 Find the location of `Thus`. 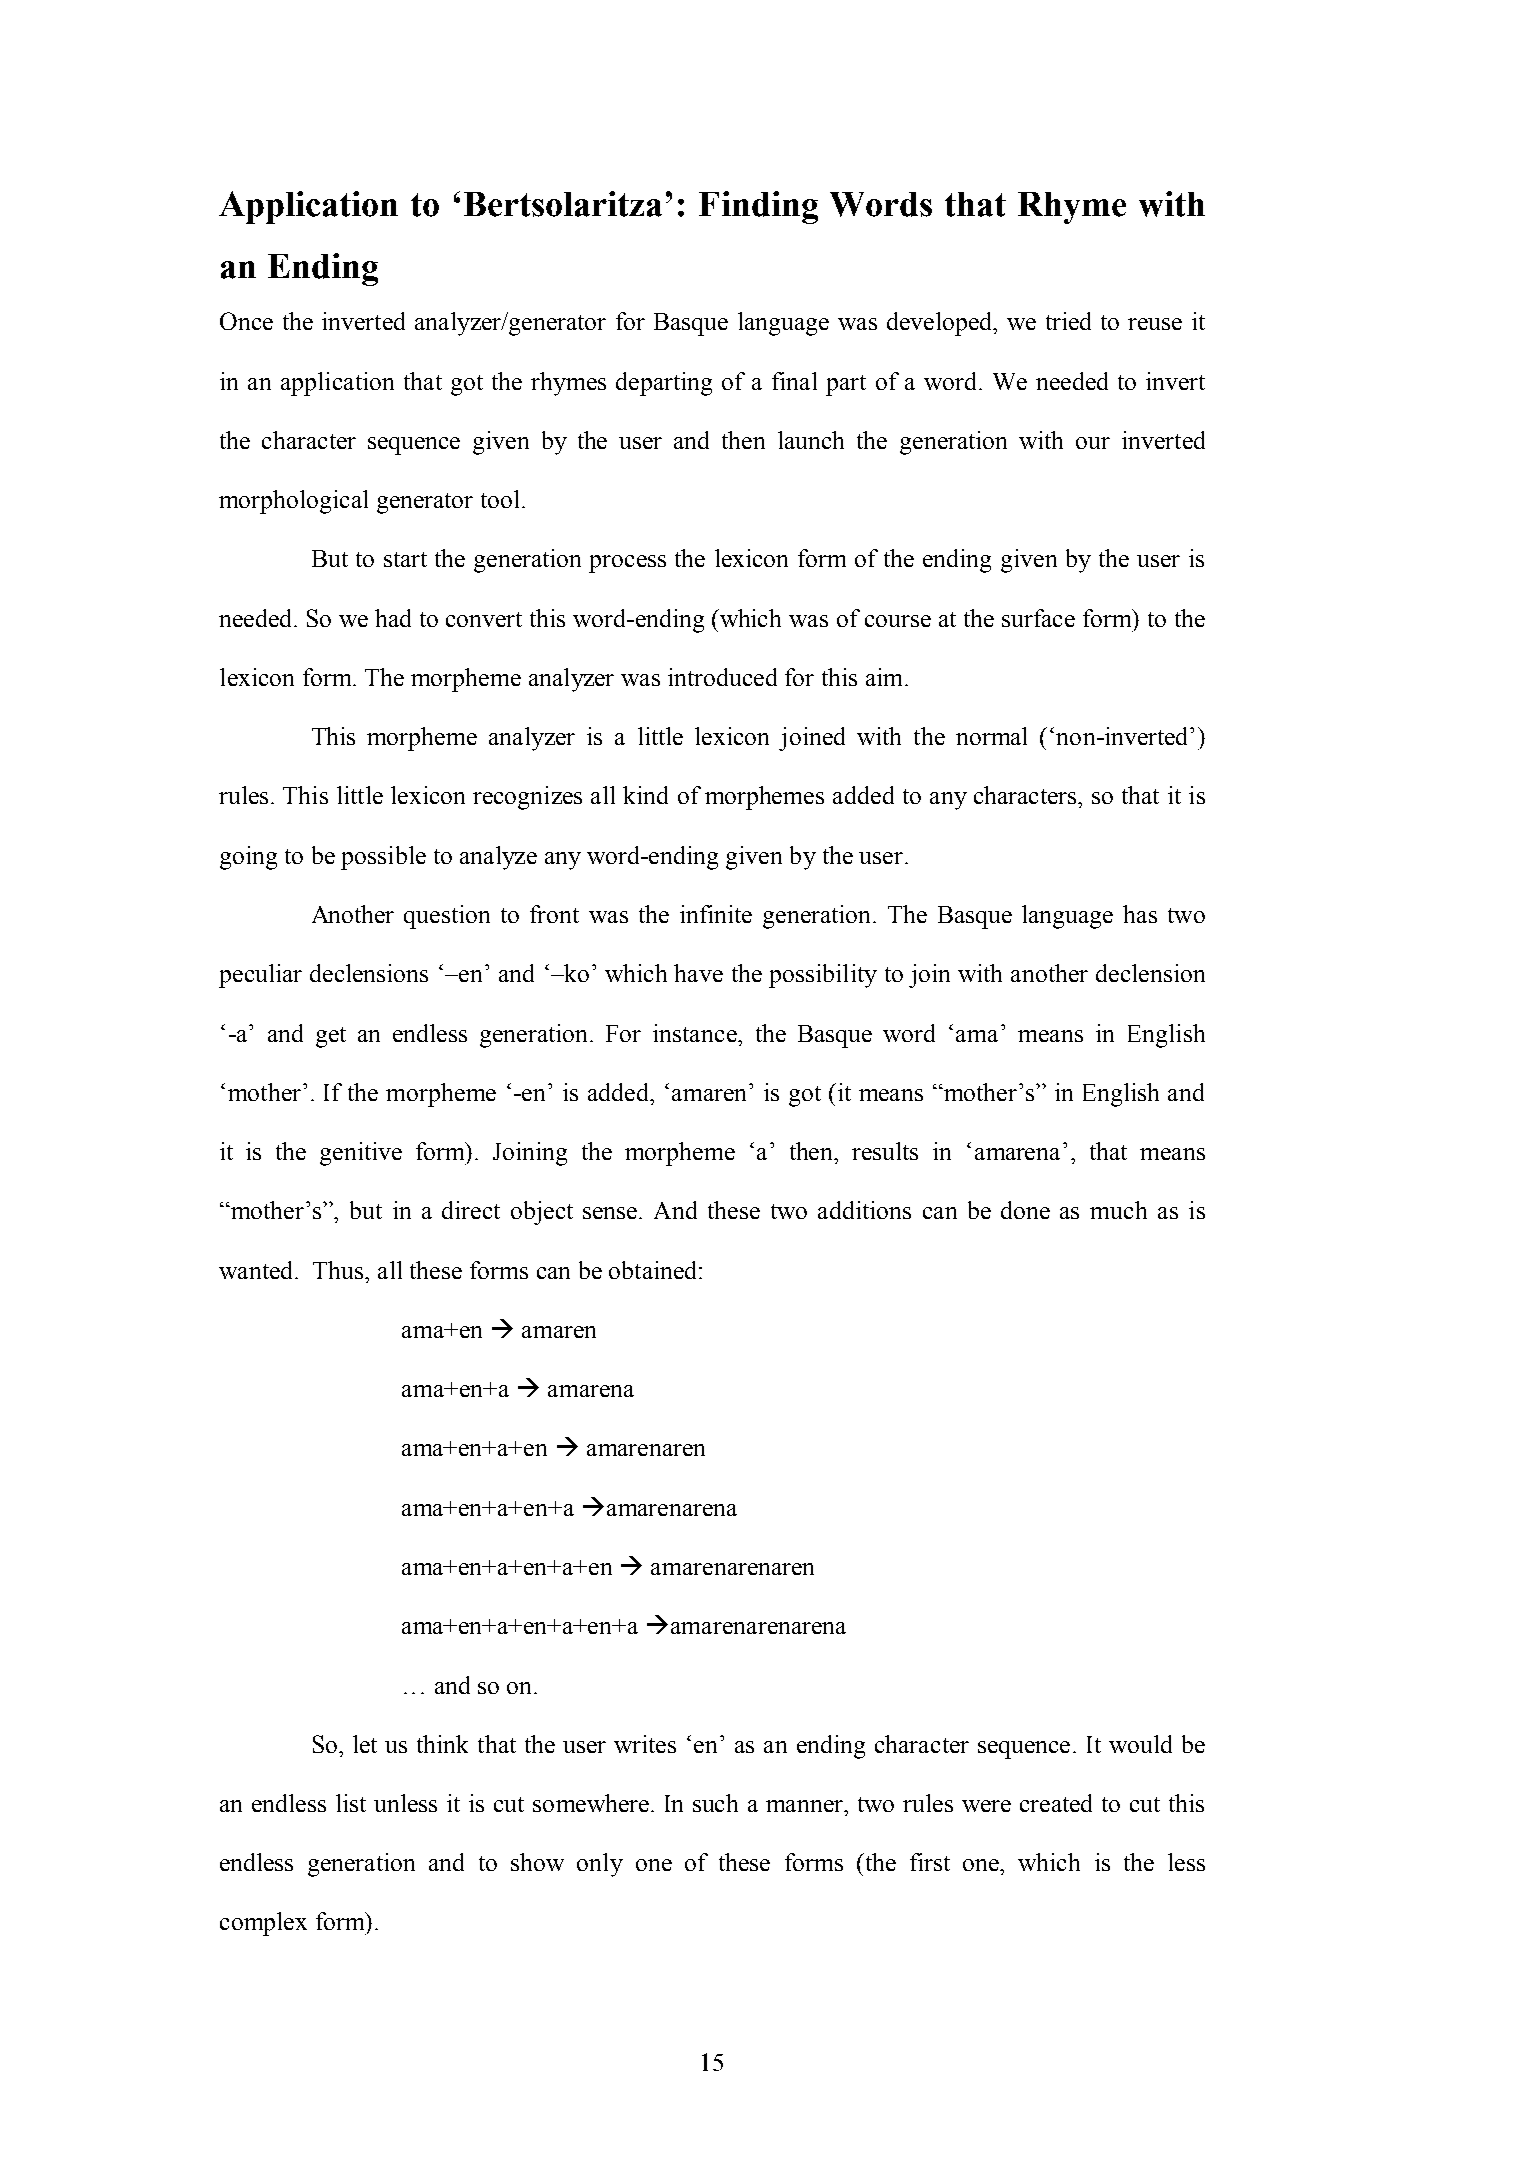

Thus is located at coordinates (339, 1270).
